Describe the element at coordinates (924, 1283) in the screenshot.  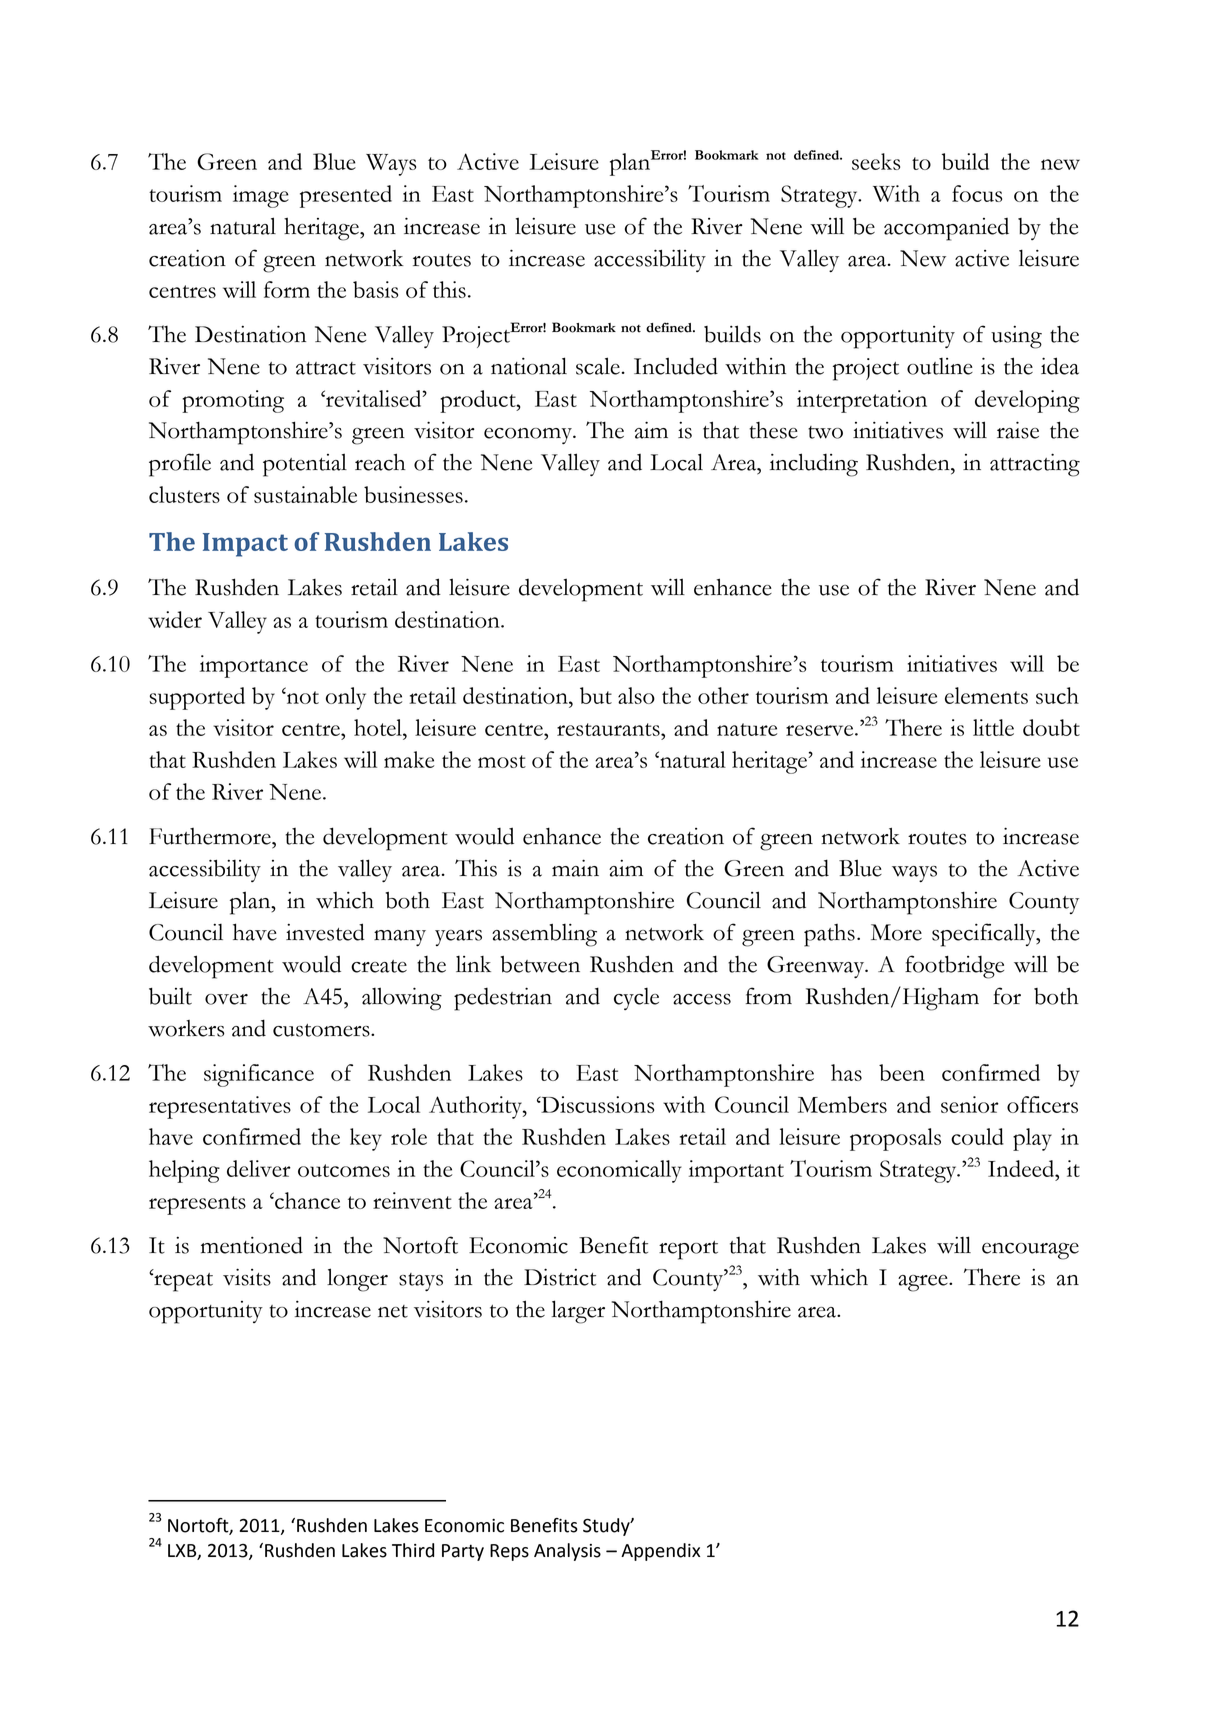
I see `agree` at that location.
